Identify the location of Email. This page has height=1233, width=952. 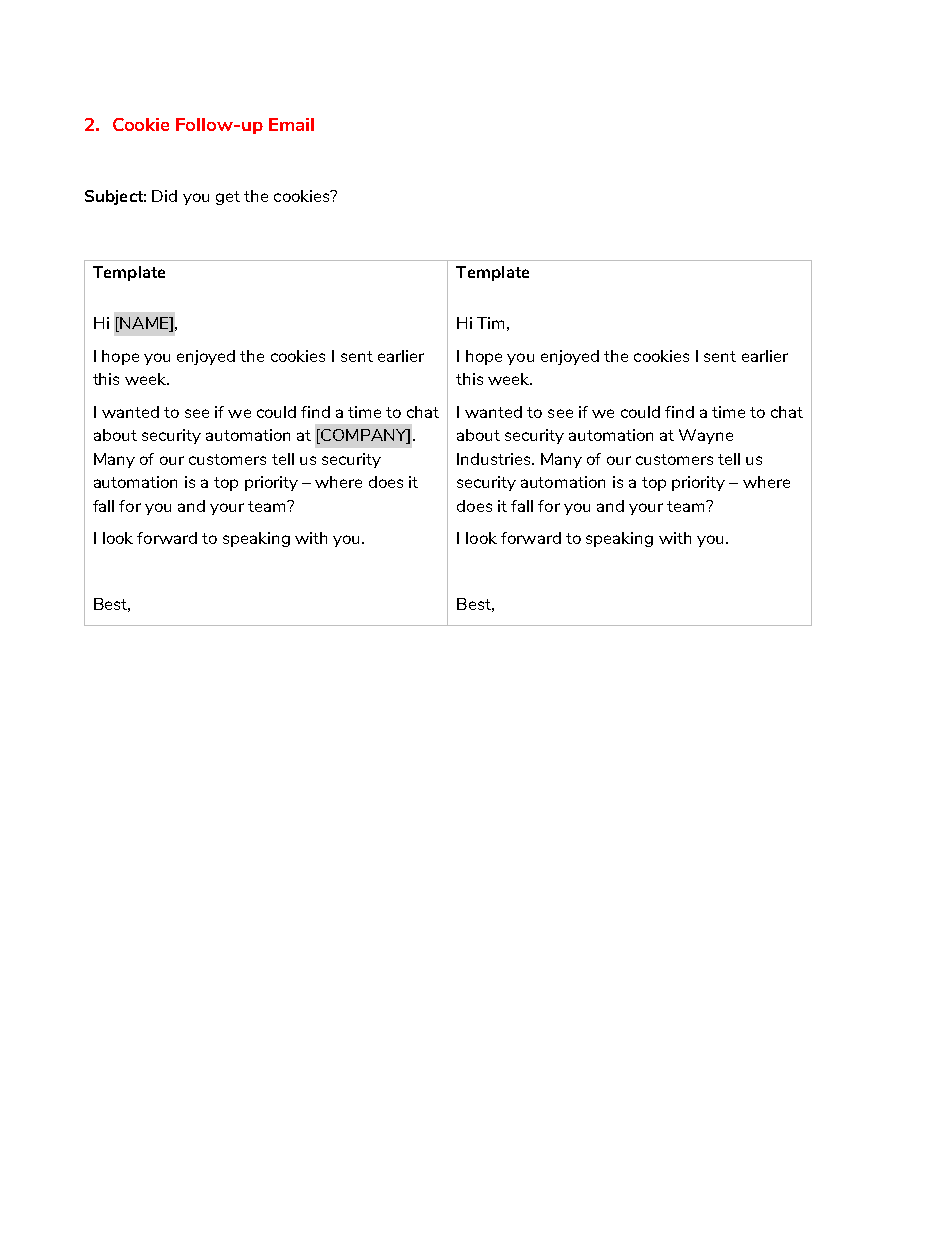
(291, 124).
